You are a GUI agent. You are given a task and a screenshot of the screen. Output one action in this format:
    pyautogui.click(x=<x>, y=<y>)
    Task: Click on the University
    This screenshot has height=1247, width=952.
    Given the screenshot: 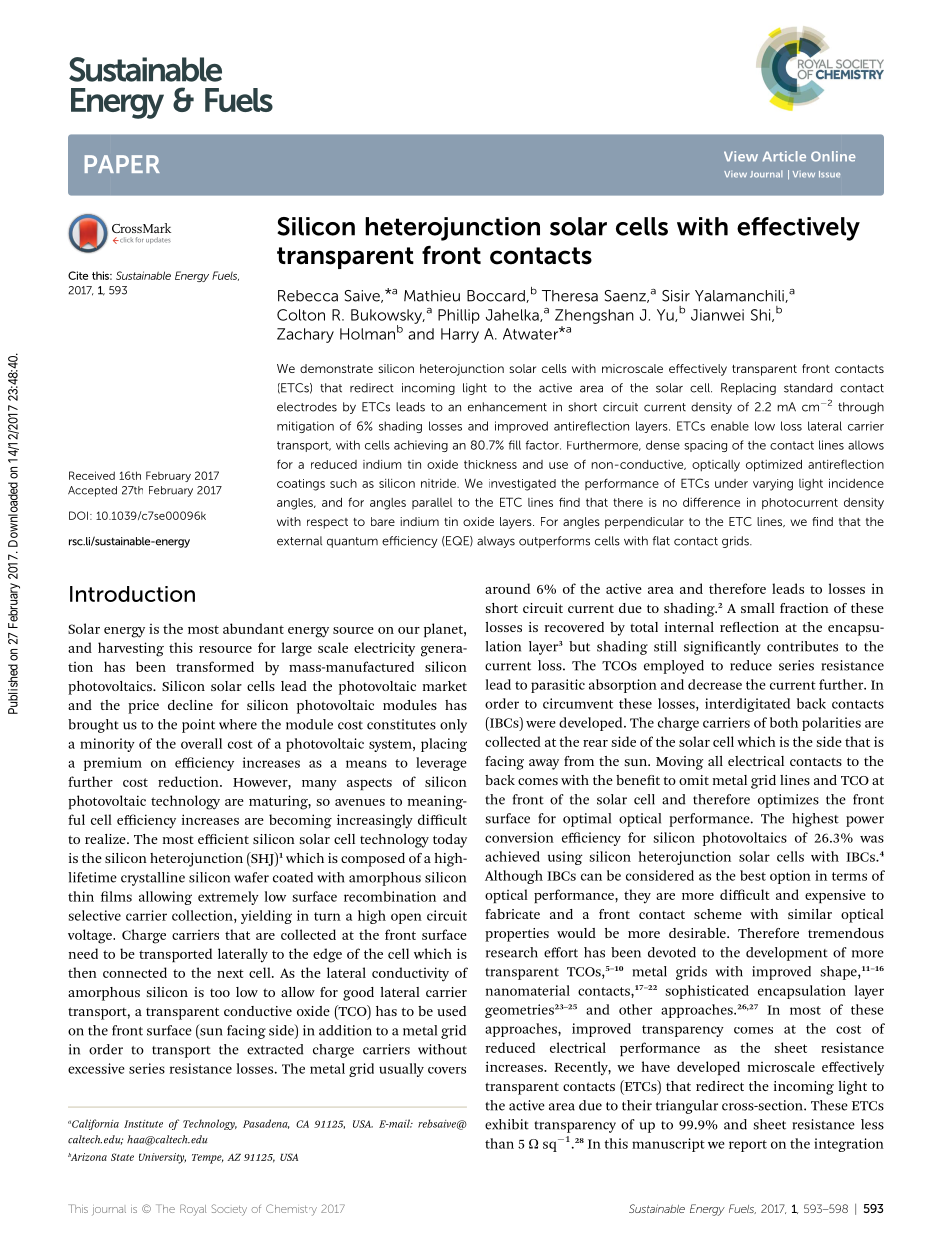 What is the action you would take?
    pyautogui.click(x=162, y=1158)
